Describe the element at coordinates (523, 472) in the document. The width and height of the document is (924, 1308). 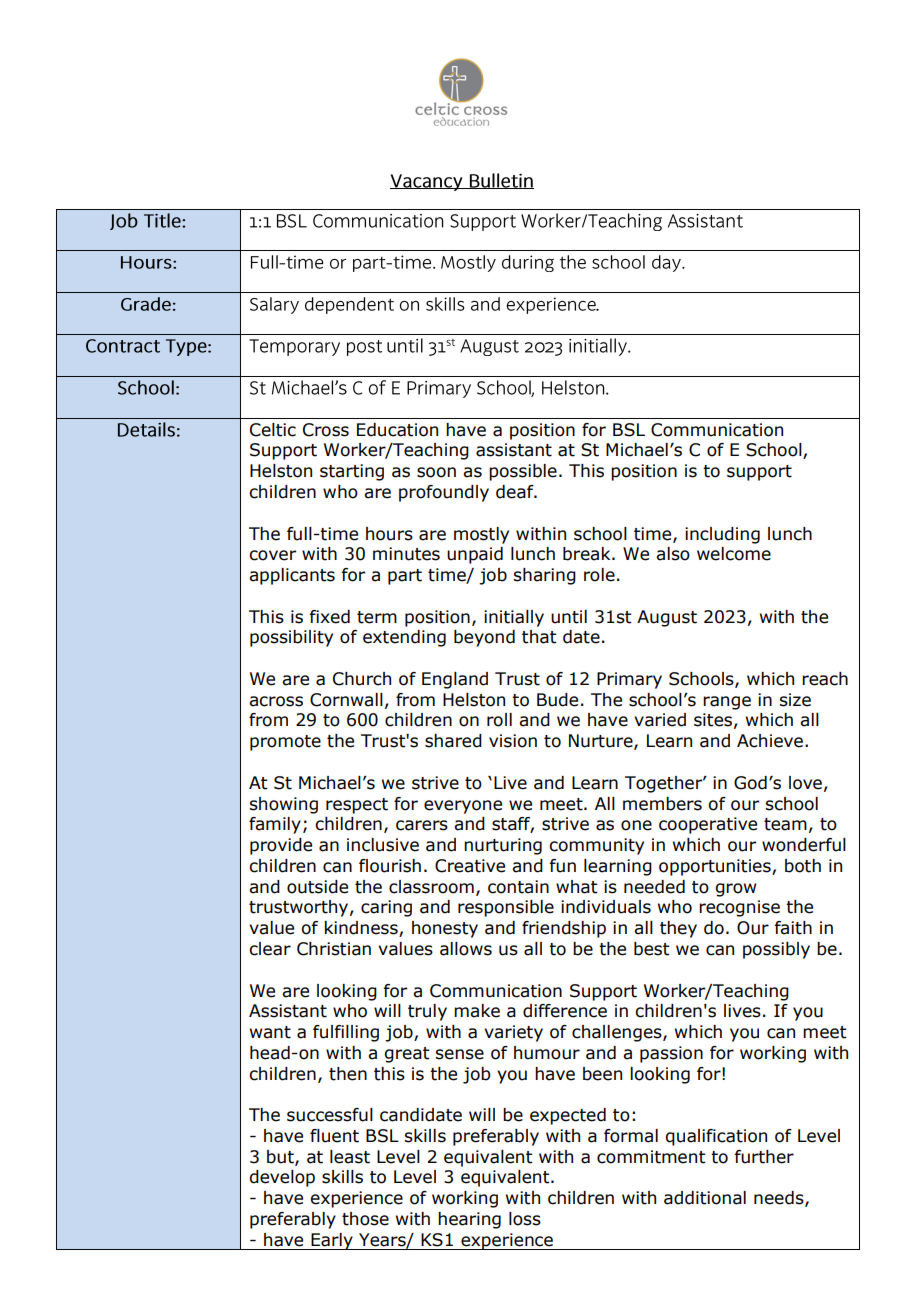
I see `possible` at that location.
